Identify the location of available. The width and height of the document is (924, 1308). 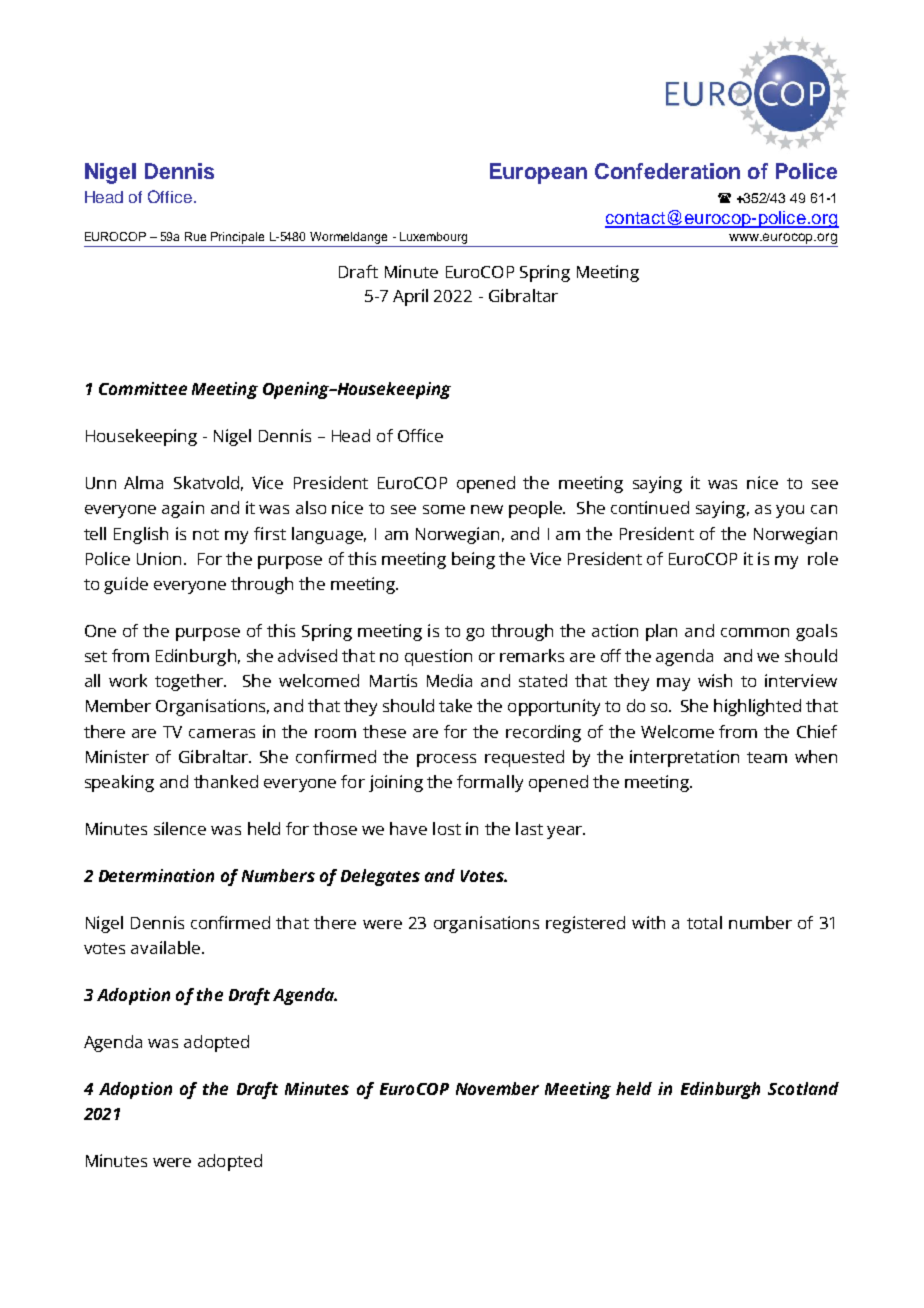
(165, 947).
